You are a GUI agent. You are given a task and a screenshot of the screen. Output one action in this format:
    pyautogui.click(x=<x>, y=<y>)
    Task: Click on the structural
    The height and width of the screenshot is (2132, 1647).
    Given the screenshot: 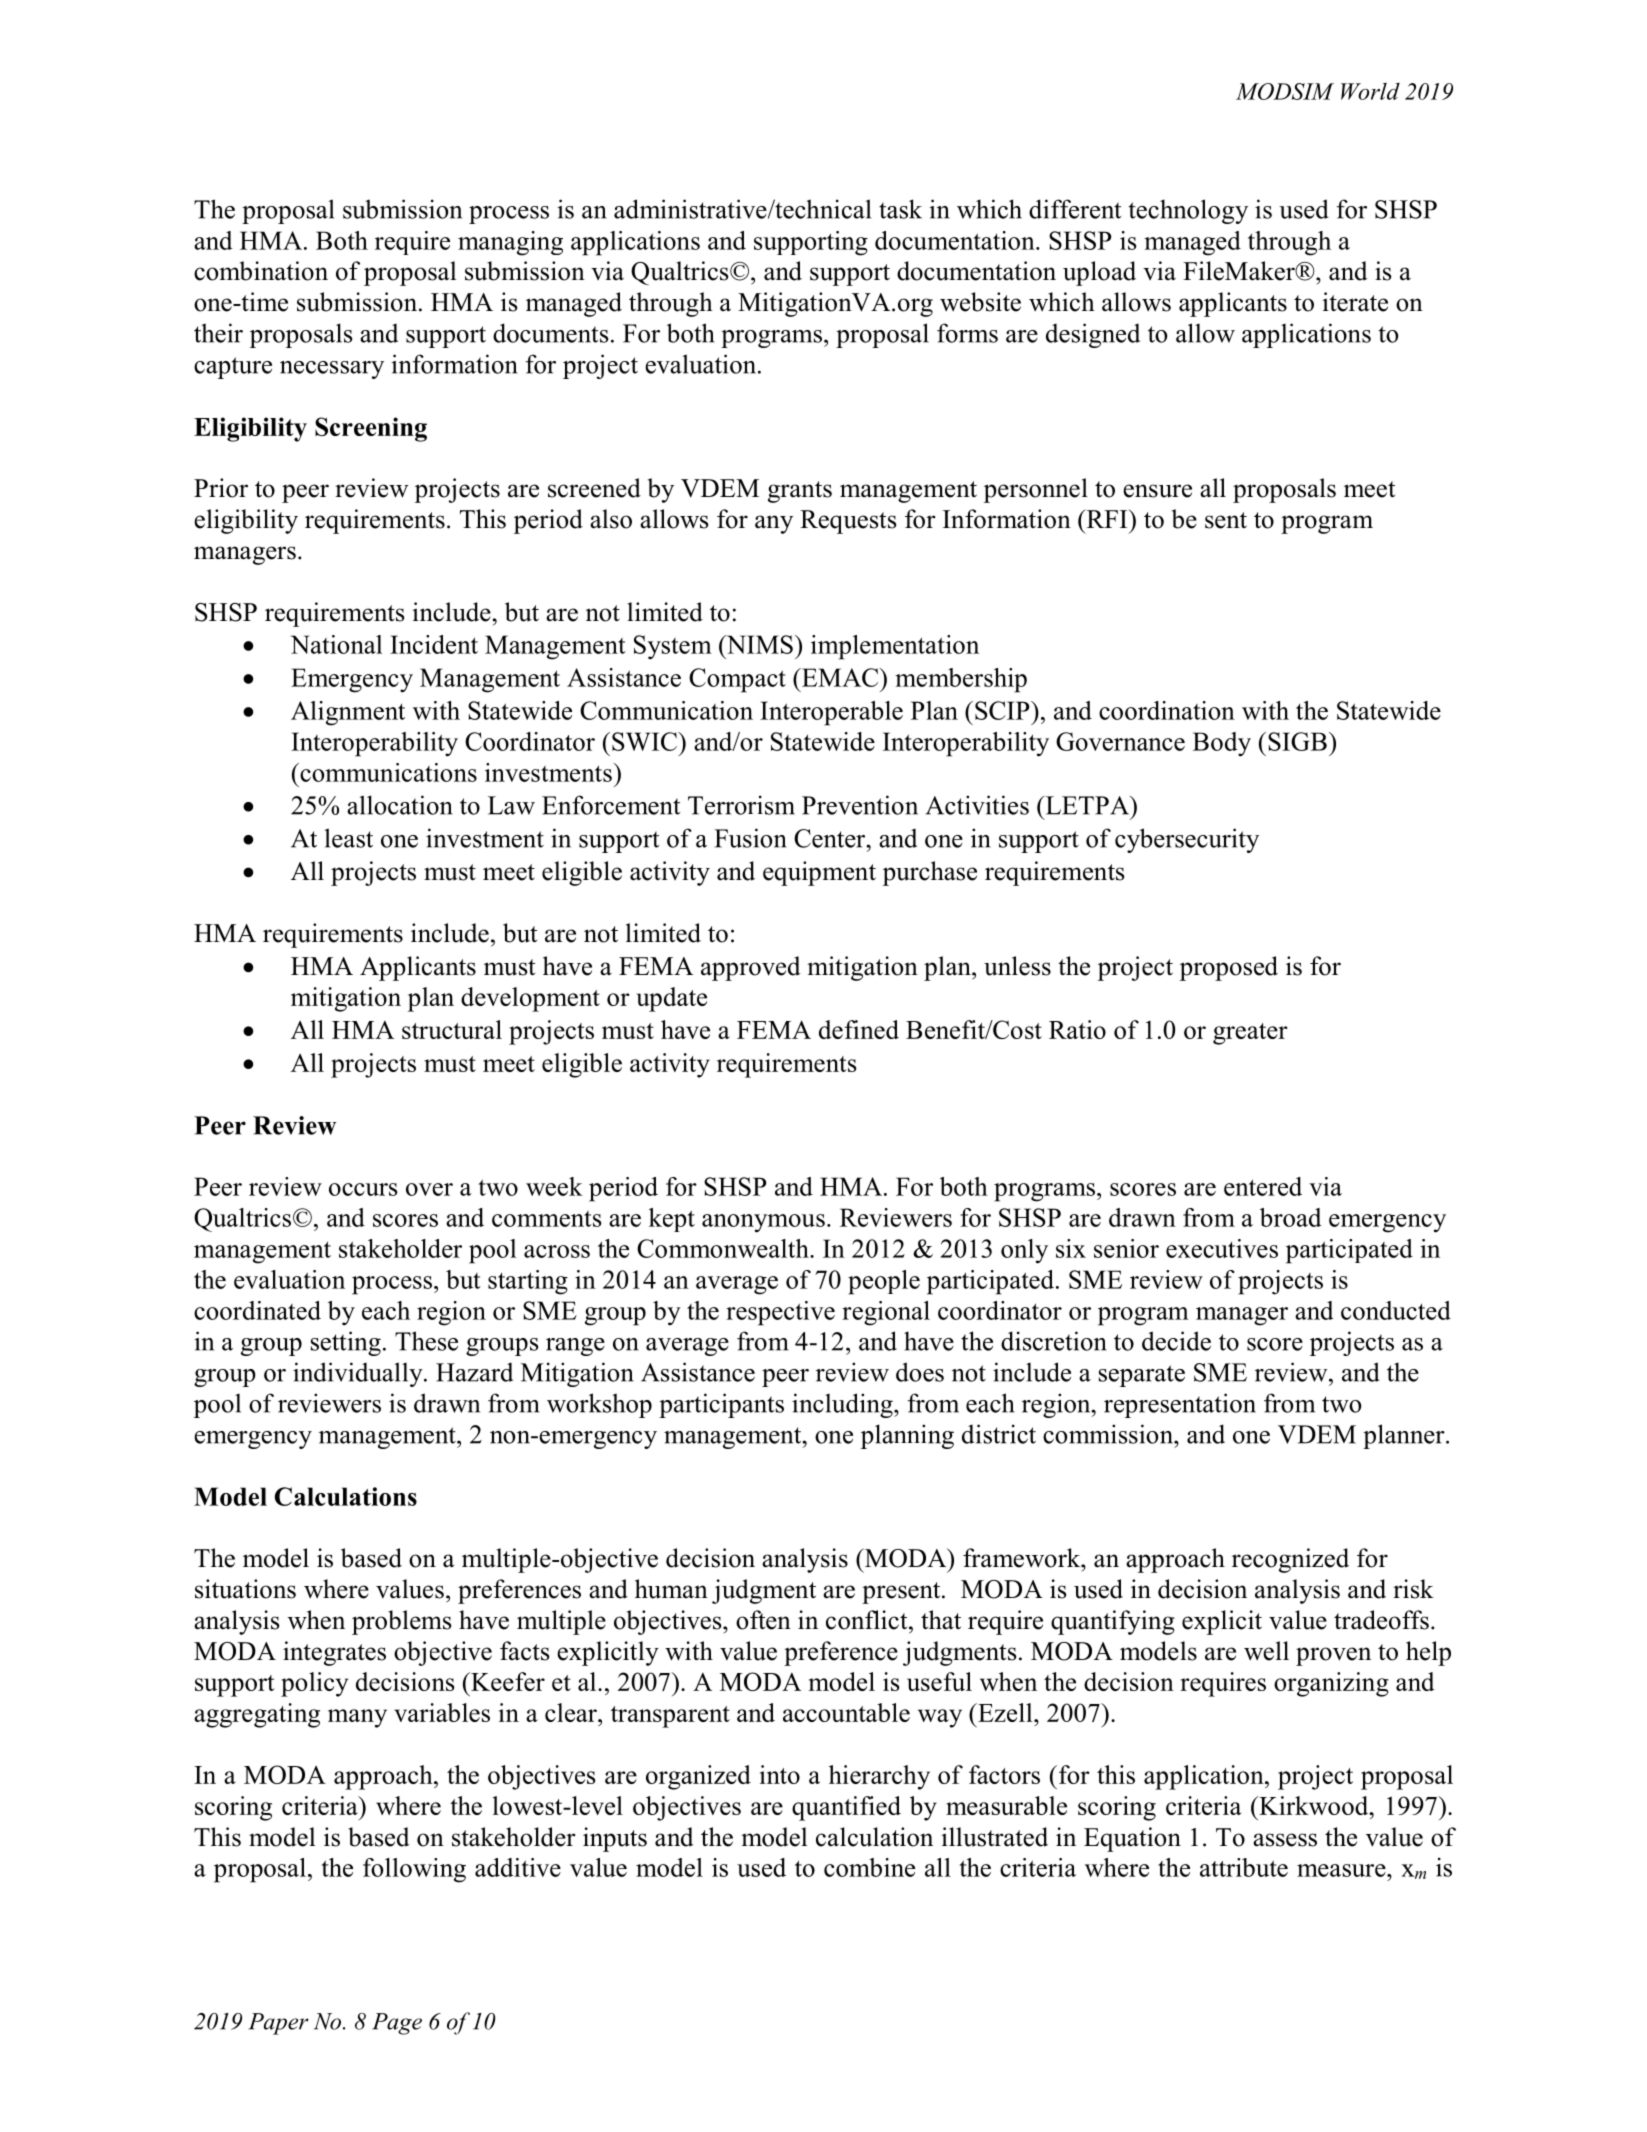 What is the action you would take?
    pyautogui.click(x=452, y=1029)
